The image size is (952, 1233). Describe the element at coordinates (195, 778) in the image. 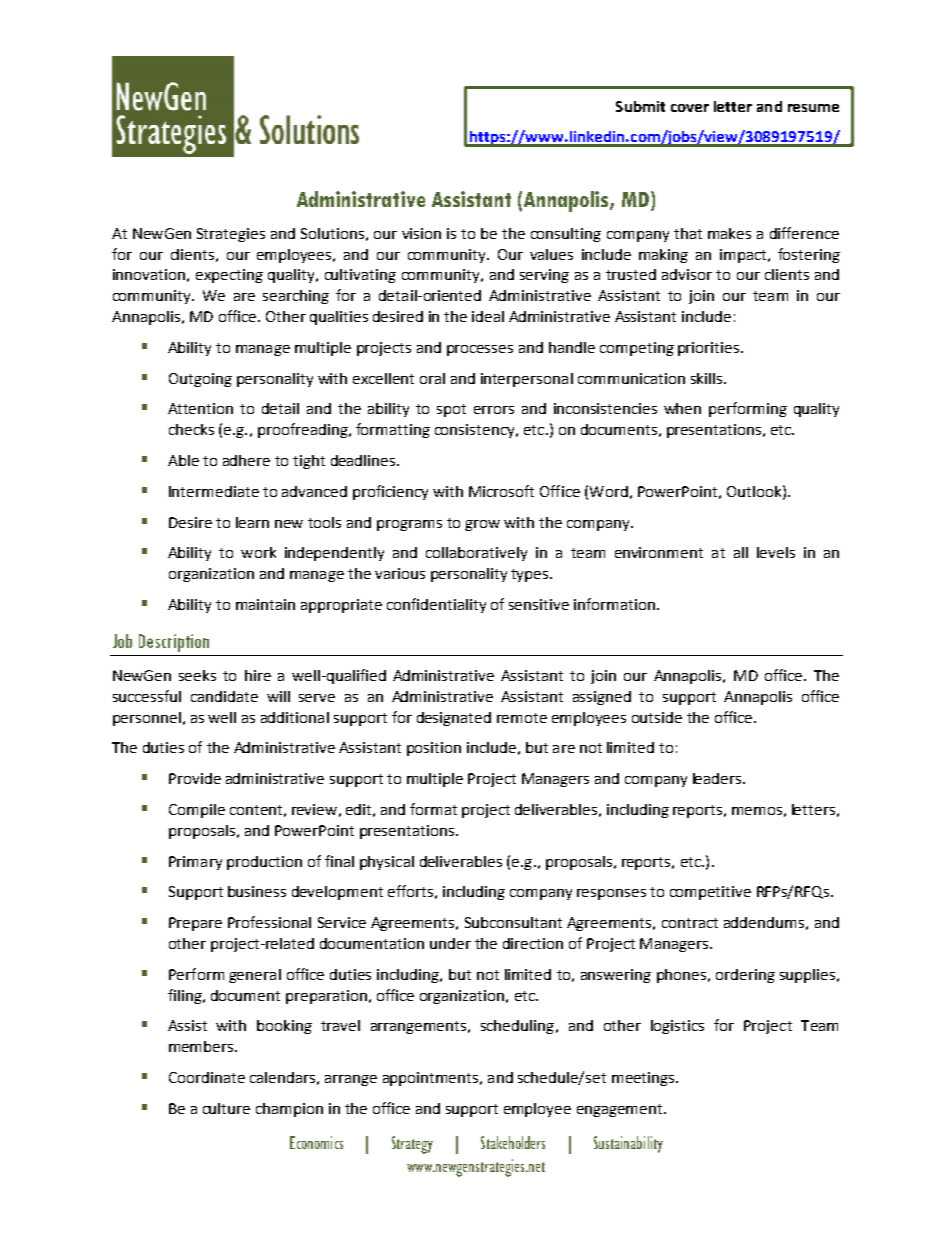

I see `Provide` at that location.
